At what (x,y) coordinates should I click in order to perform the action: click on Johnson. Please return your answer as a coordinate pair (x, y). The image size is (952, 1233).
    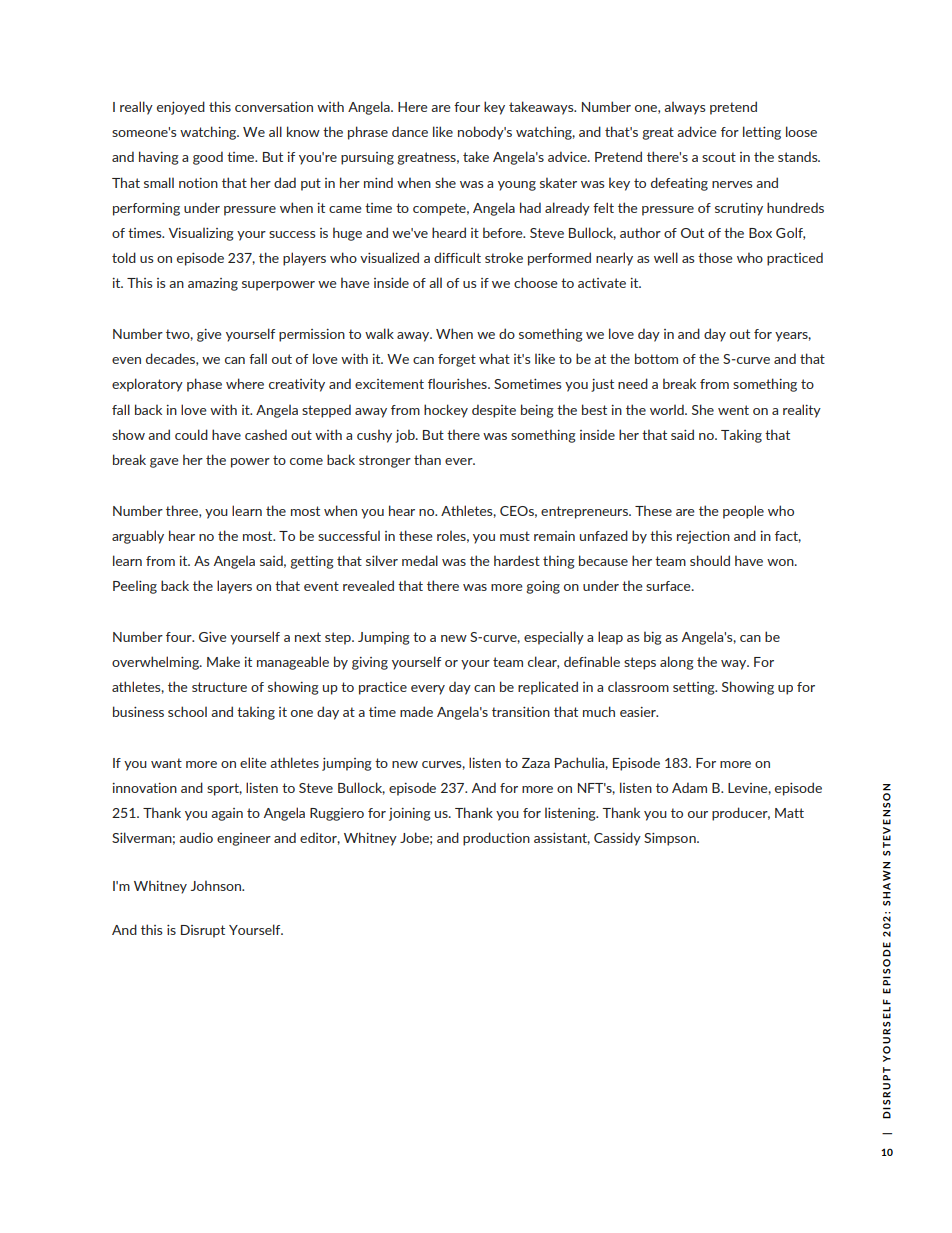
    Looking at the image, I should click on (217, 885).
